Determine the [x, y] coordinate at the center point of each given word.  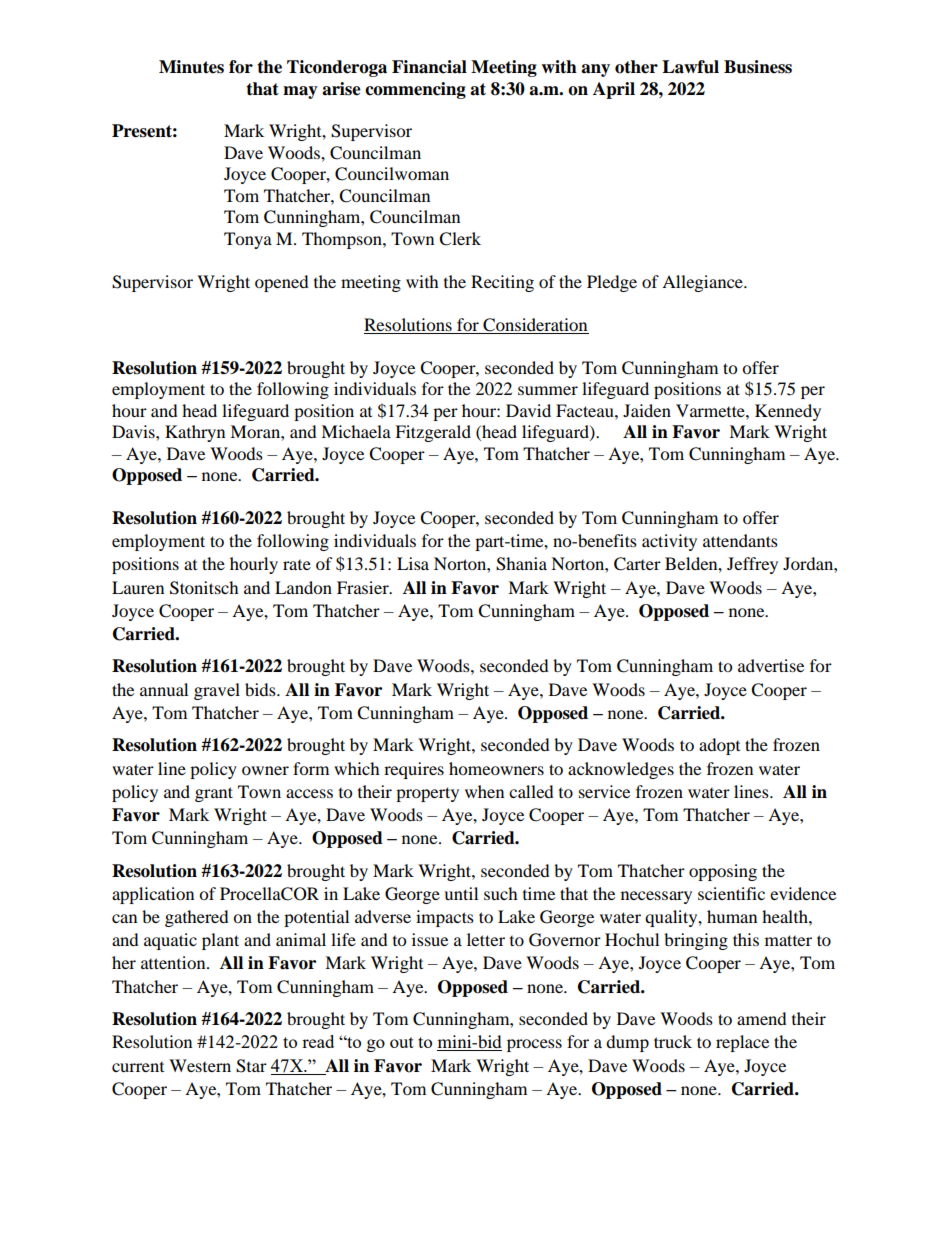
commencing [415, 90]
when [484, 791]
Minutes [191, 67]
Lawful [690, 67]
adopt [719, 746]
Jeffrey [752, 565]
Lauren [138, 587]
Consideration [535, 325]
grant [214, 794]
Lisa [413, 563]
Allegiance [703, 283]
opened [282, 283]
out [402, 1042]
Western [200, 1065]
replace [742, 1043]
